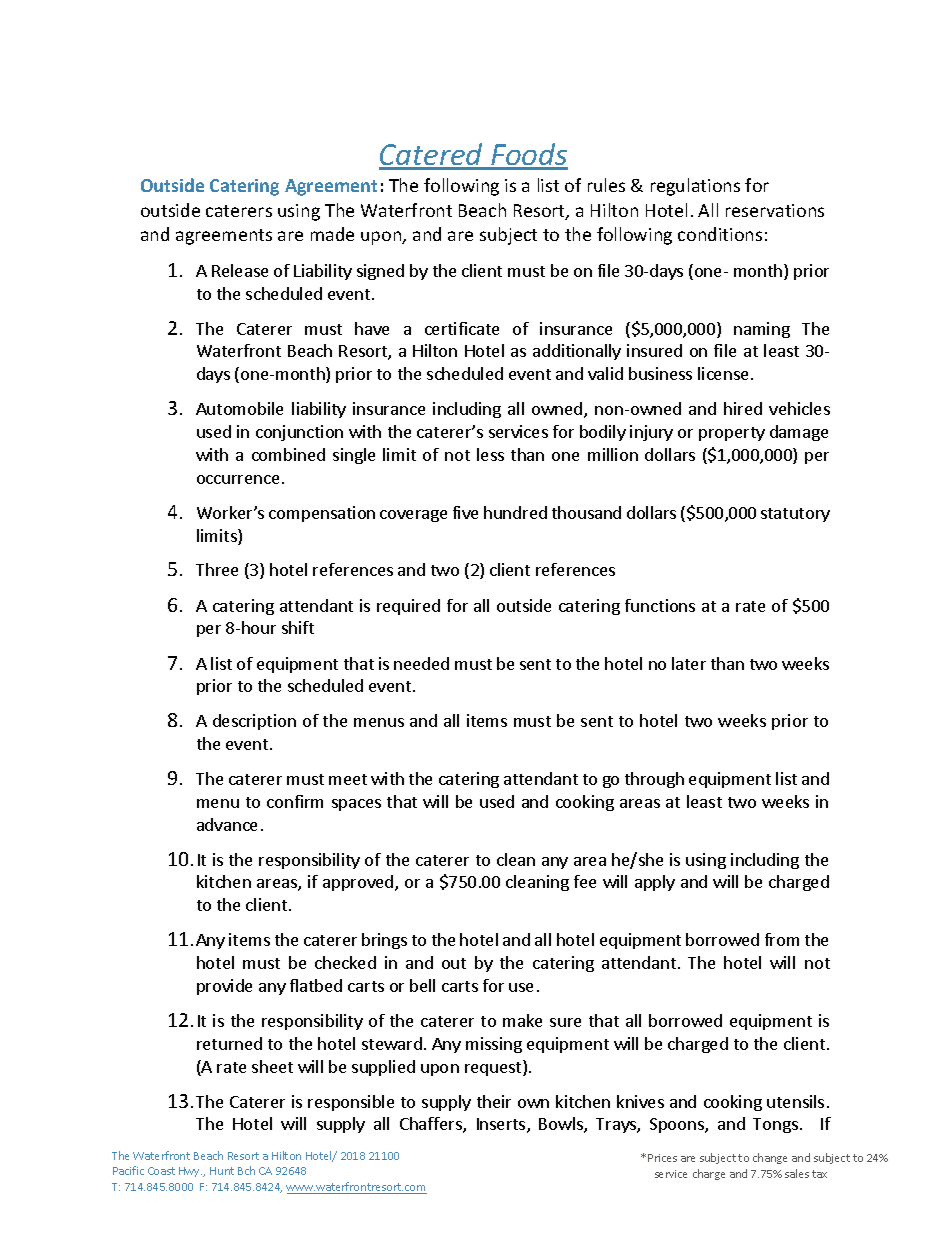 The height and width of the image is (1233, 952). I want to click on later, so click(689, 663).
